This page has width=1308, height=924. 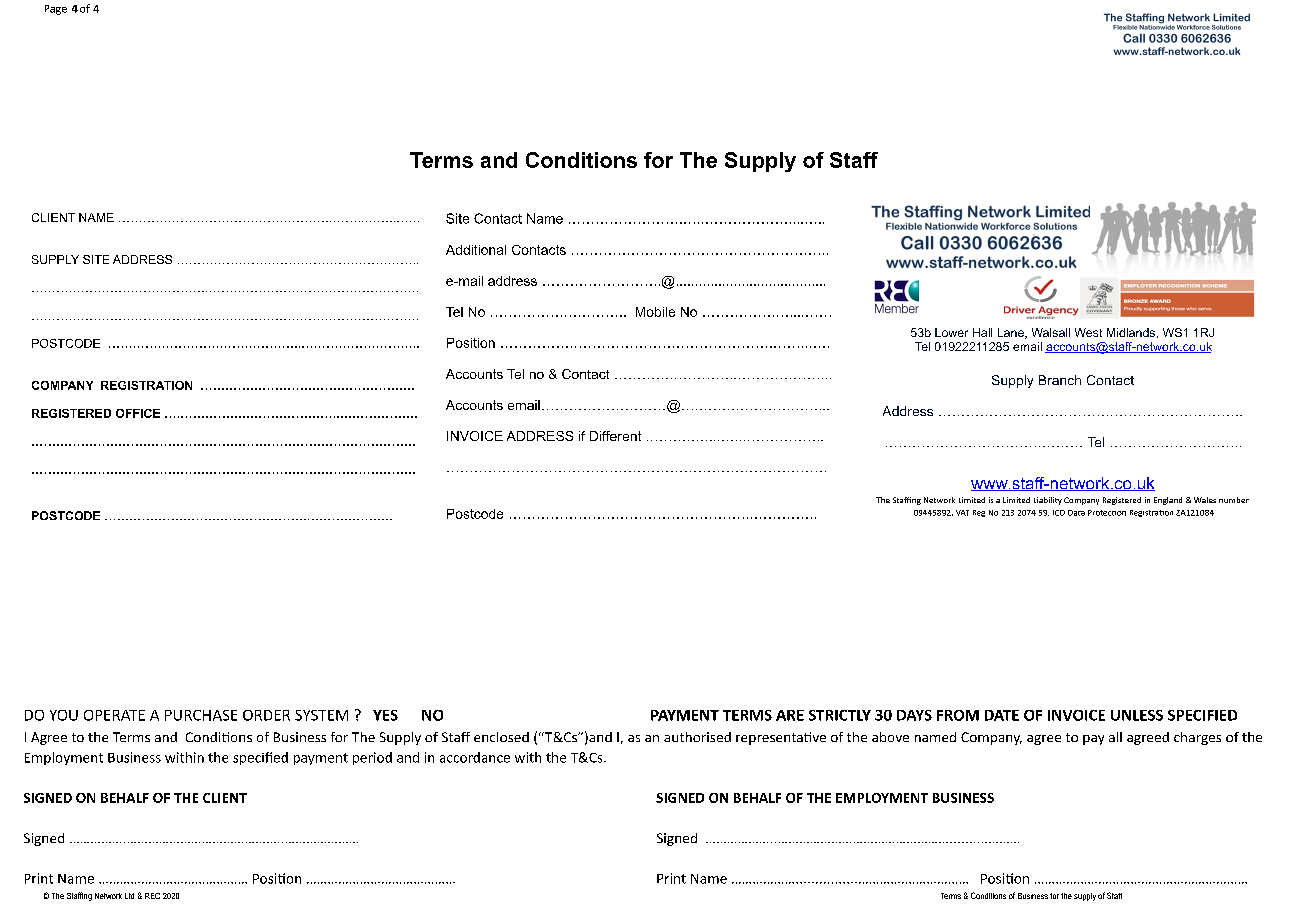 I want to click on VAT, so click(x=962, y=513).
